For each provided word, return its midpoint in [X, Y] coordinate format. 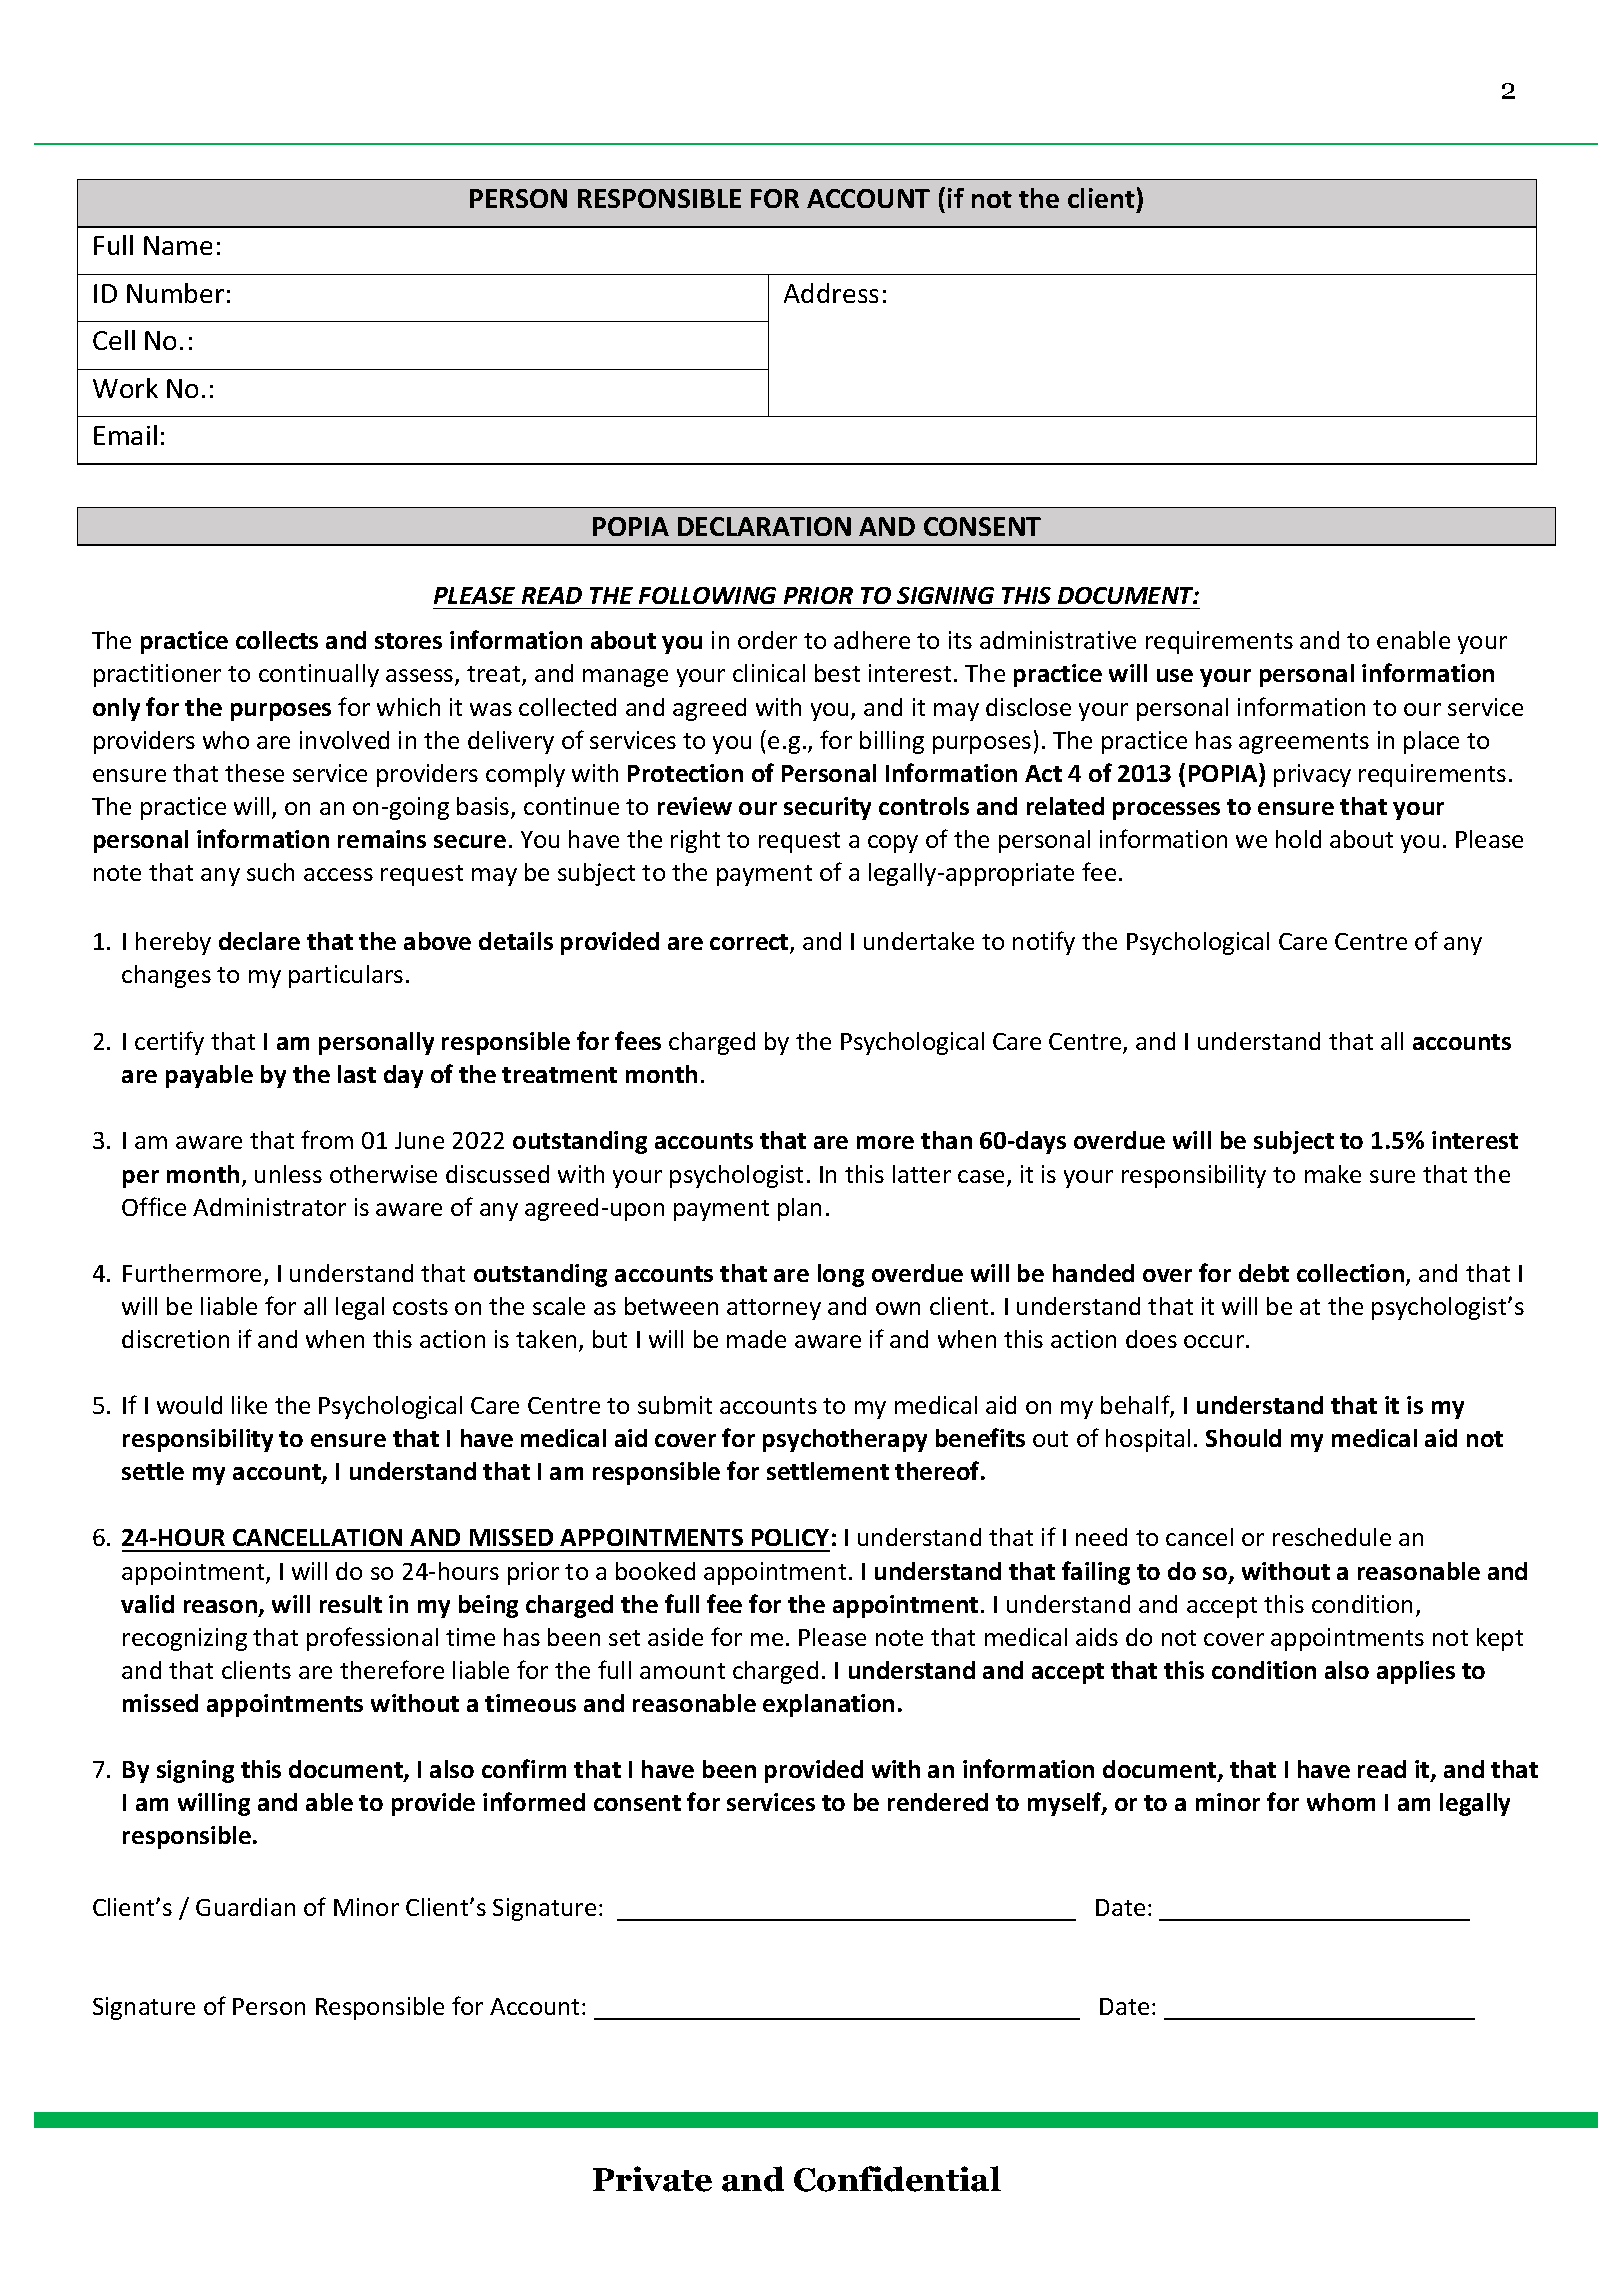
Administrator [269, 1207]
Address [831, 293]
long [841, 1275]
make [1333, 1174]
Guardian [245, 1907]
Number [175, 293]
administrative [1058, 640]
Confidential [897, 2179]
